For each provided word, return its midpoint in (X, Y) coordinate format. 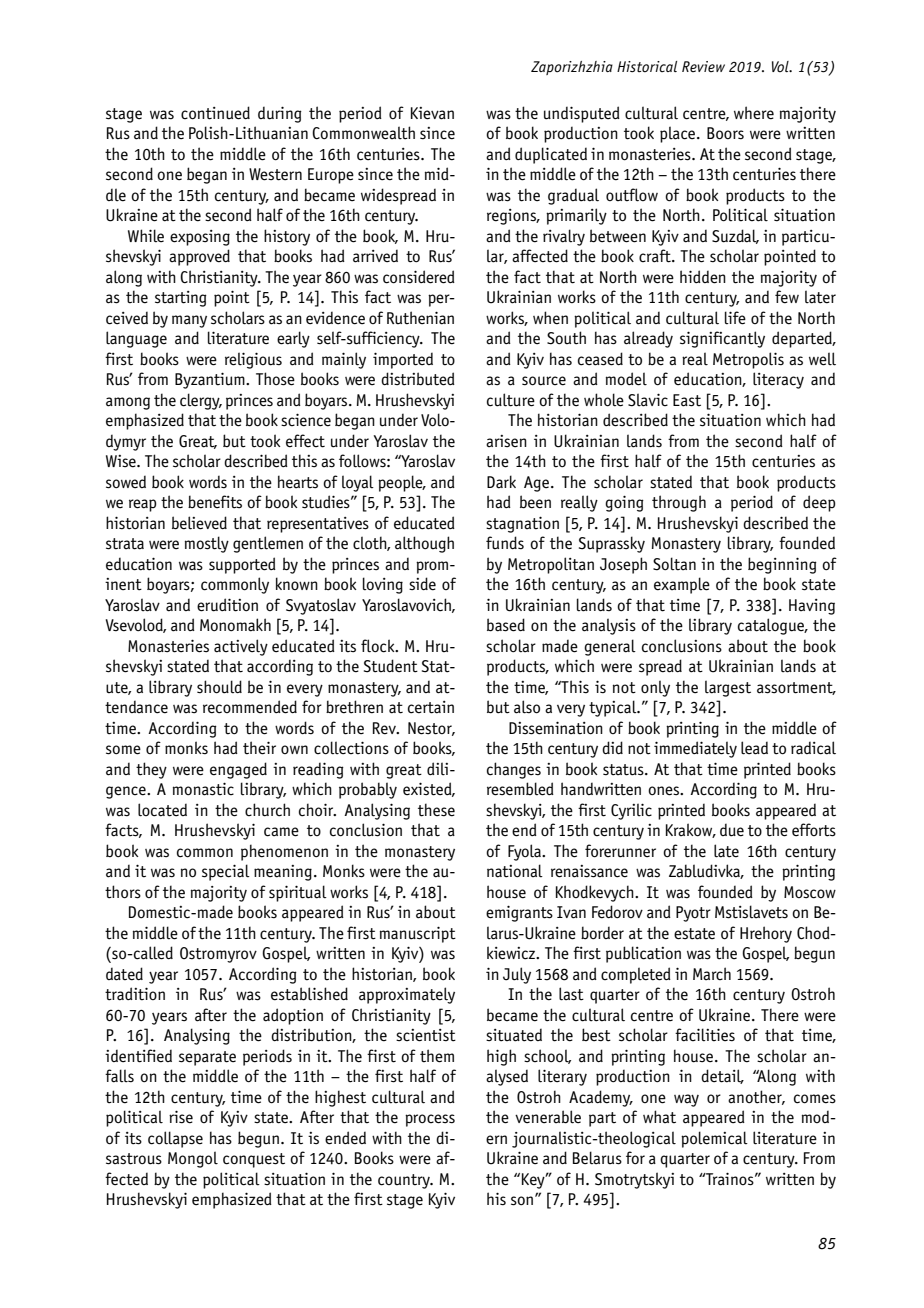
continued (215, 113)
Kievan (432, 113)
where (754, 113)
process (430, 1120)
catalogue (772, 626)
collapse (175, 1139)
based (506, 625)
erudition (227, 605)
